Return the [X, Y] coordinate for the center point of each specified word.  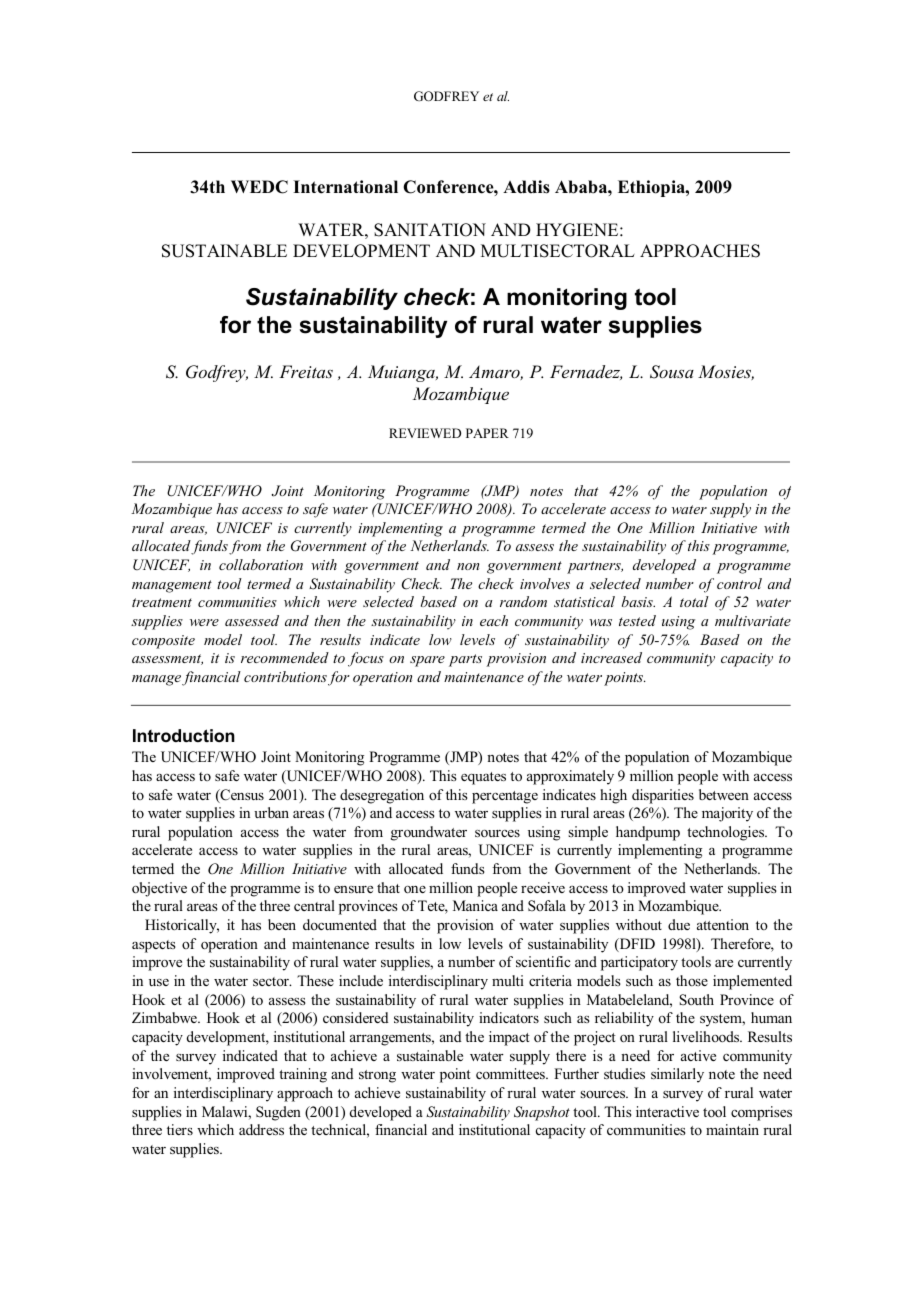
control [739, 583]
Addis [526, 187]
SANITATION [430, 230]
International [345, 187]
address [261, 1129]
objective [159, 889]
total [694, 601]
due [679, 924]
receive [543, 887]
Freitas [306, 371]
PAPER [487, 433]
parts [465, 660]
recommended [285, 657]
